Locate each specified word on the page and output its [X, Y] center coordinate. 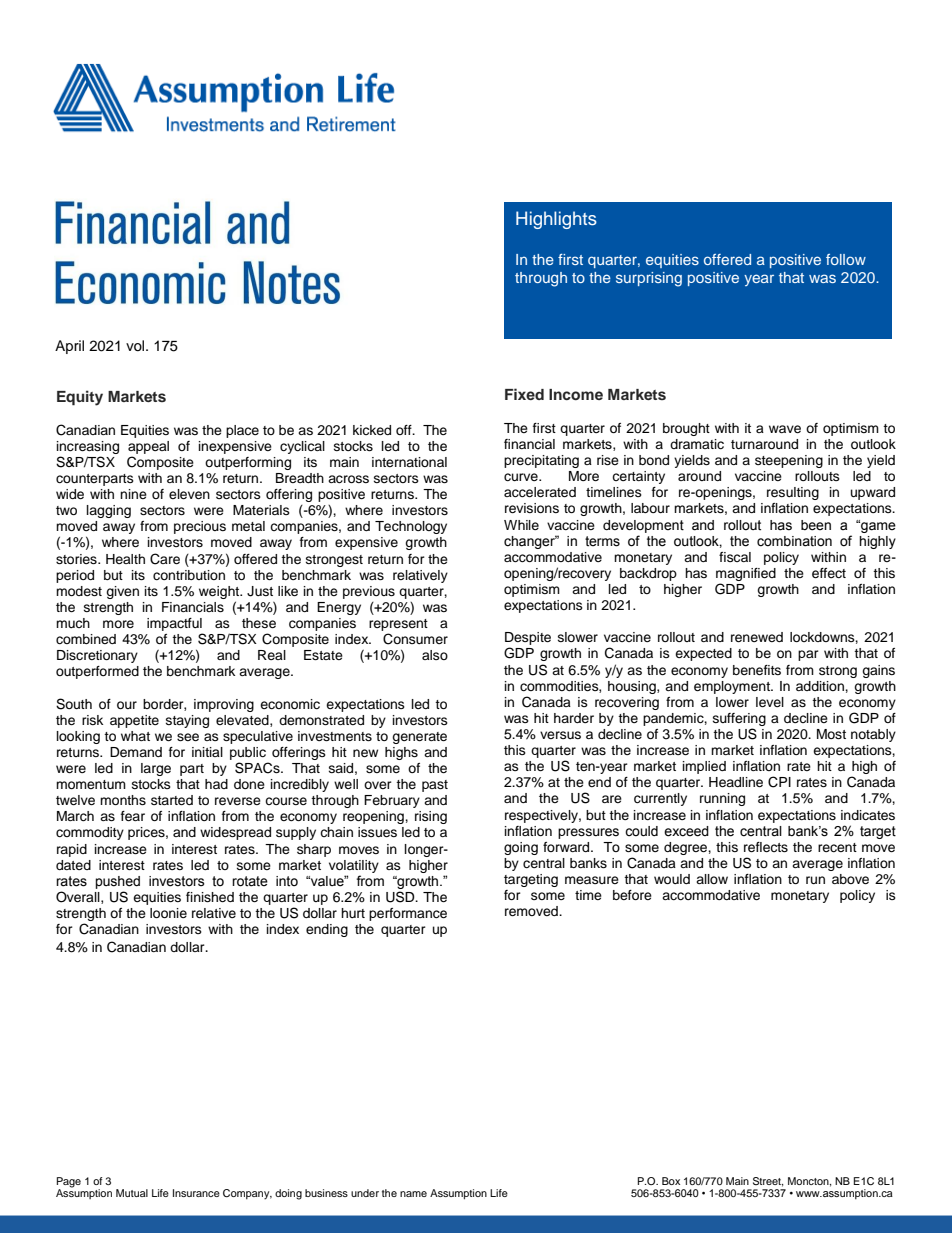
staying [187, 721]
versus [560, 735]
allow [712, 879]
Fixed [524, 394]
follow [846, 259]
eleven [189, 494]
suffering [739, 719]
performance [408, 914]
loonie [168, 913]
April [69, 347]
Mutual [132, 1193]
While [521, 525]
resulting [793, 493]
